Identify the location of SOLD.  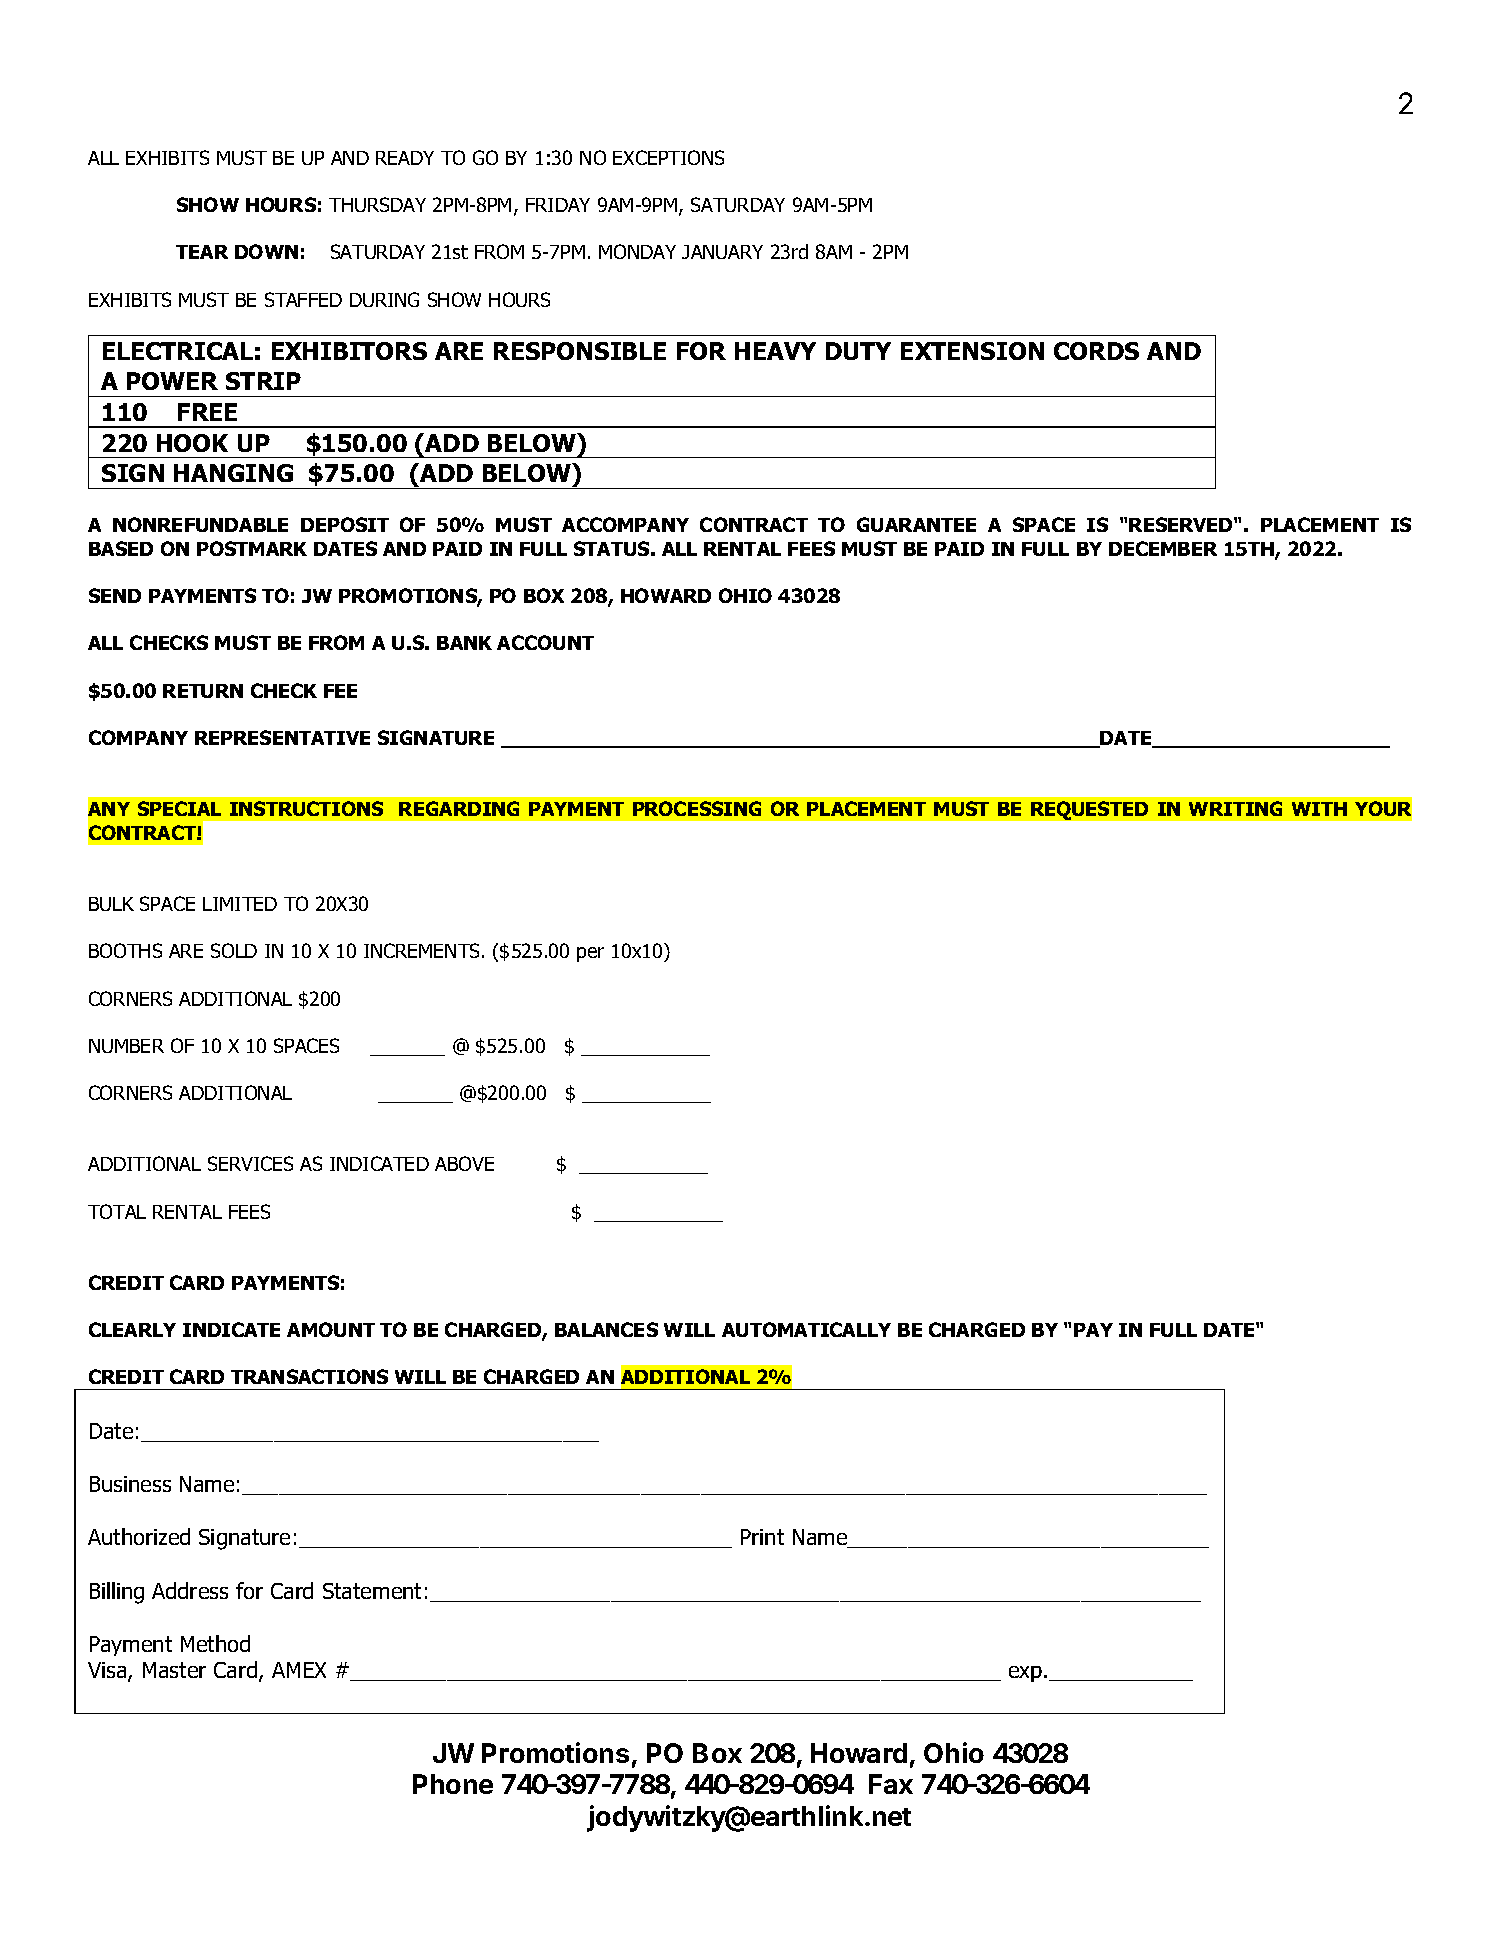
(234, 950).
